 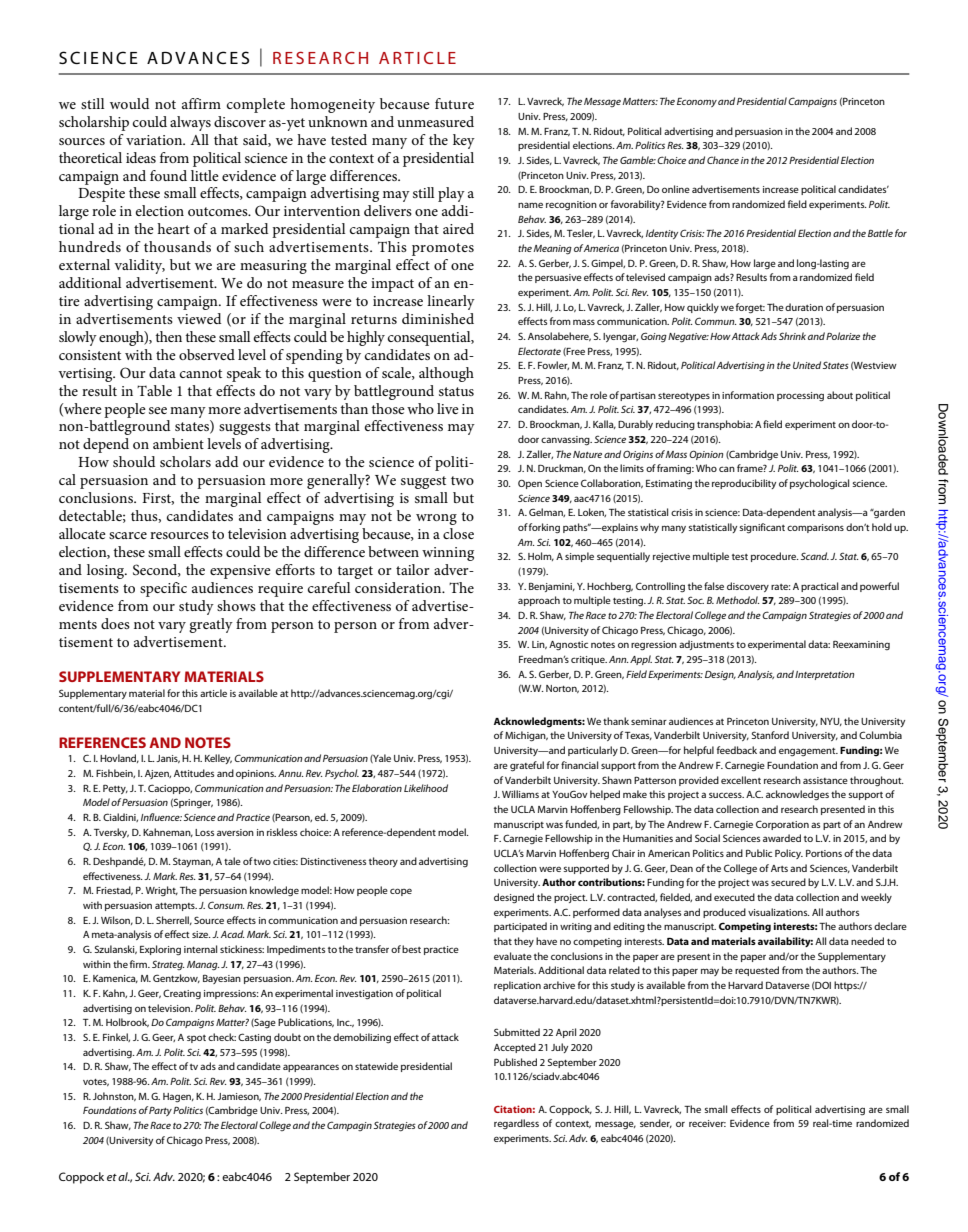 I want to click on Hagen, so click(x=178, y=1097).
